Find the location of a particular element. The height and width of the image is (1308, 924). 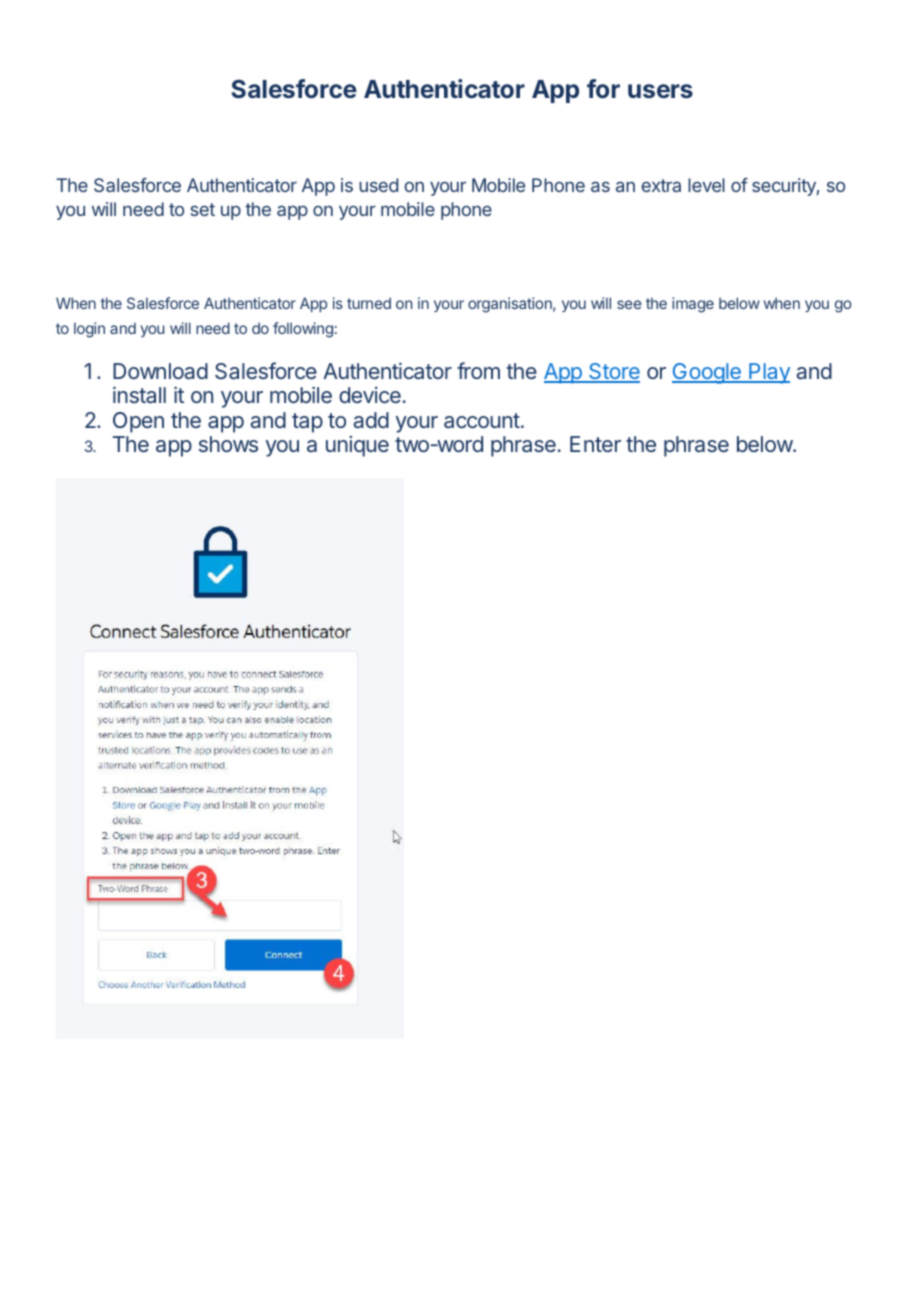

turned is located at coordinates (369, 303).
